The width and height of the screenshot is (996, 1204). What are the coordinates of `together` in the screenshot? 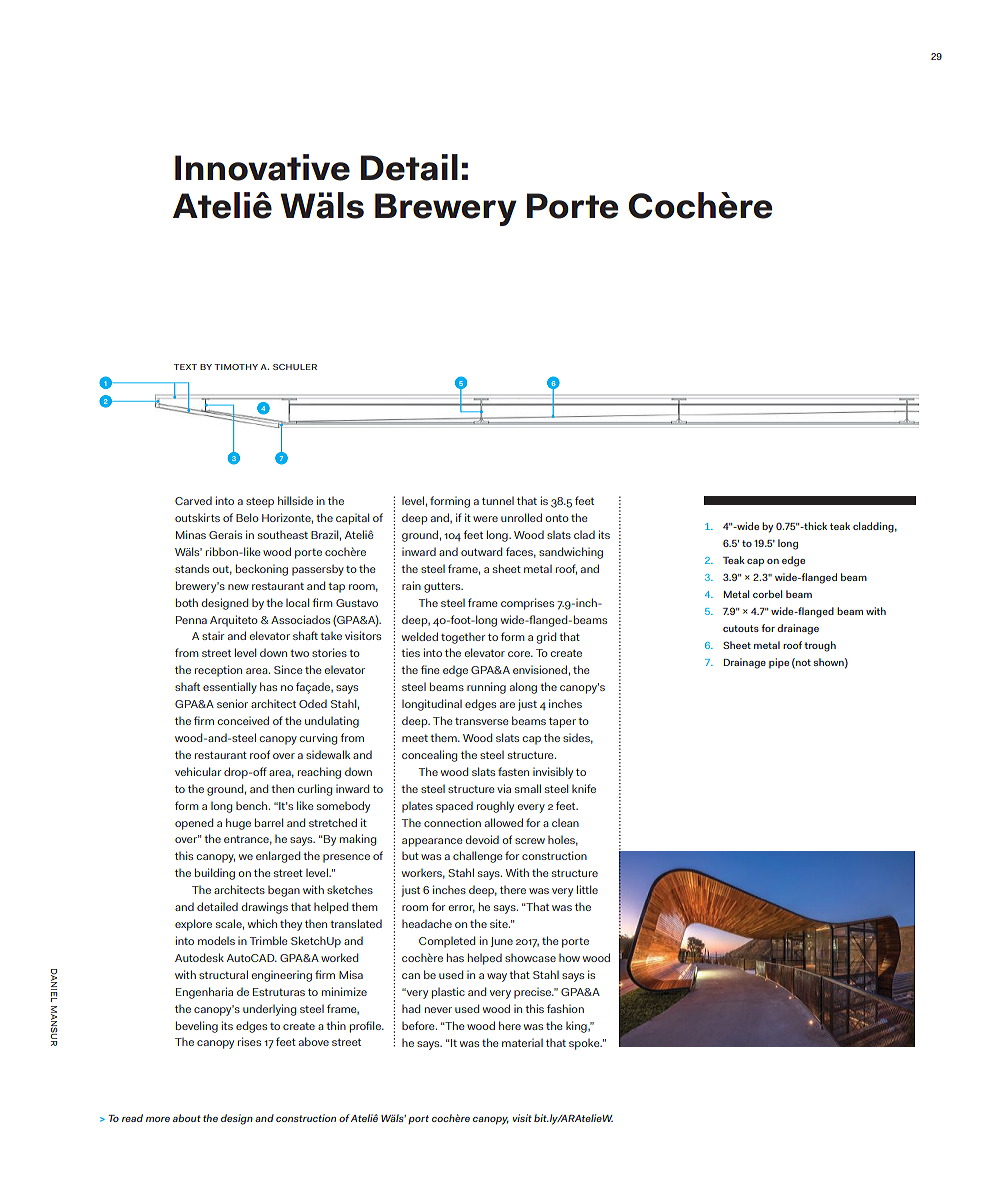 It's located at (463, 638).
